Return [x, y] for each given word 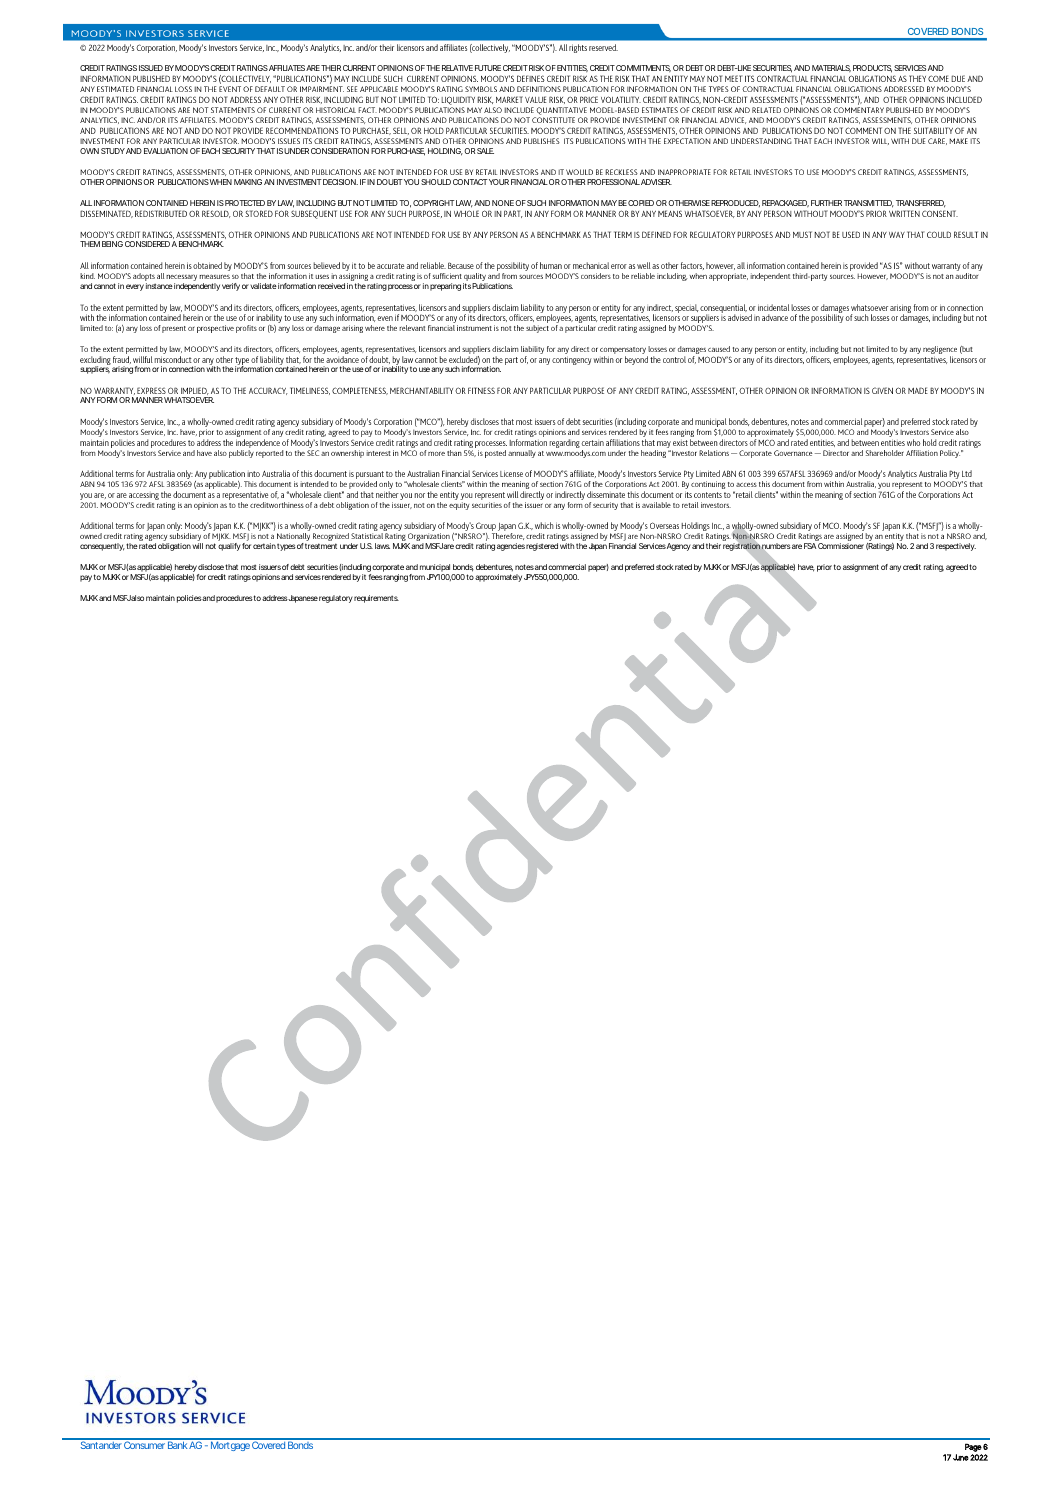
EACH [211, 151]
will [197, 546]
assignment [861, 568]
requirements [376, 599]
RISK [535, 68]
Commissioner [841, 546]
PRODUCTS [872, 69]
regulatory [336, 599]
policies [189, 599]
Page [973, 1447]
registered [542, 547]
